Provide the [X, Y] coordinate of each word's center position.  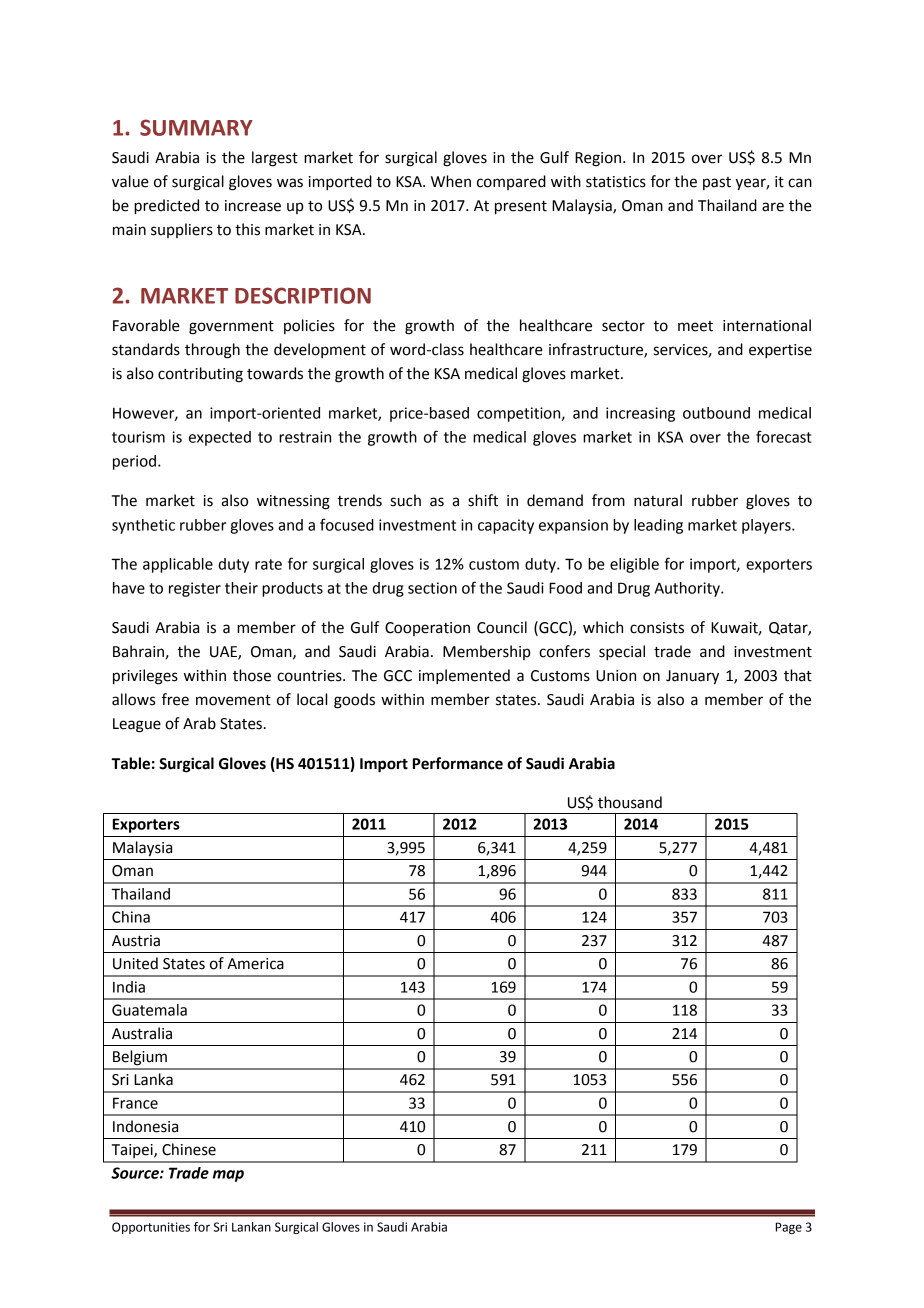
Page [789, 1228]
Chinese [189, 1149]
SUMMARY [196, 127]
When [451, 181]
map [228, 1176]
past [717, 183]
